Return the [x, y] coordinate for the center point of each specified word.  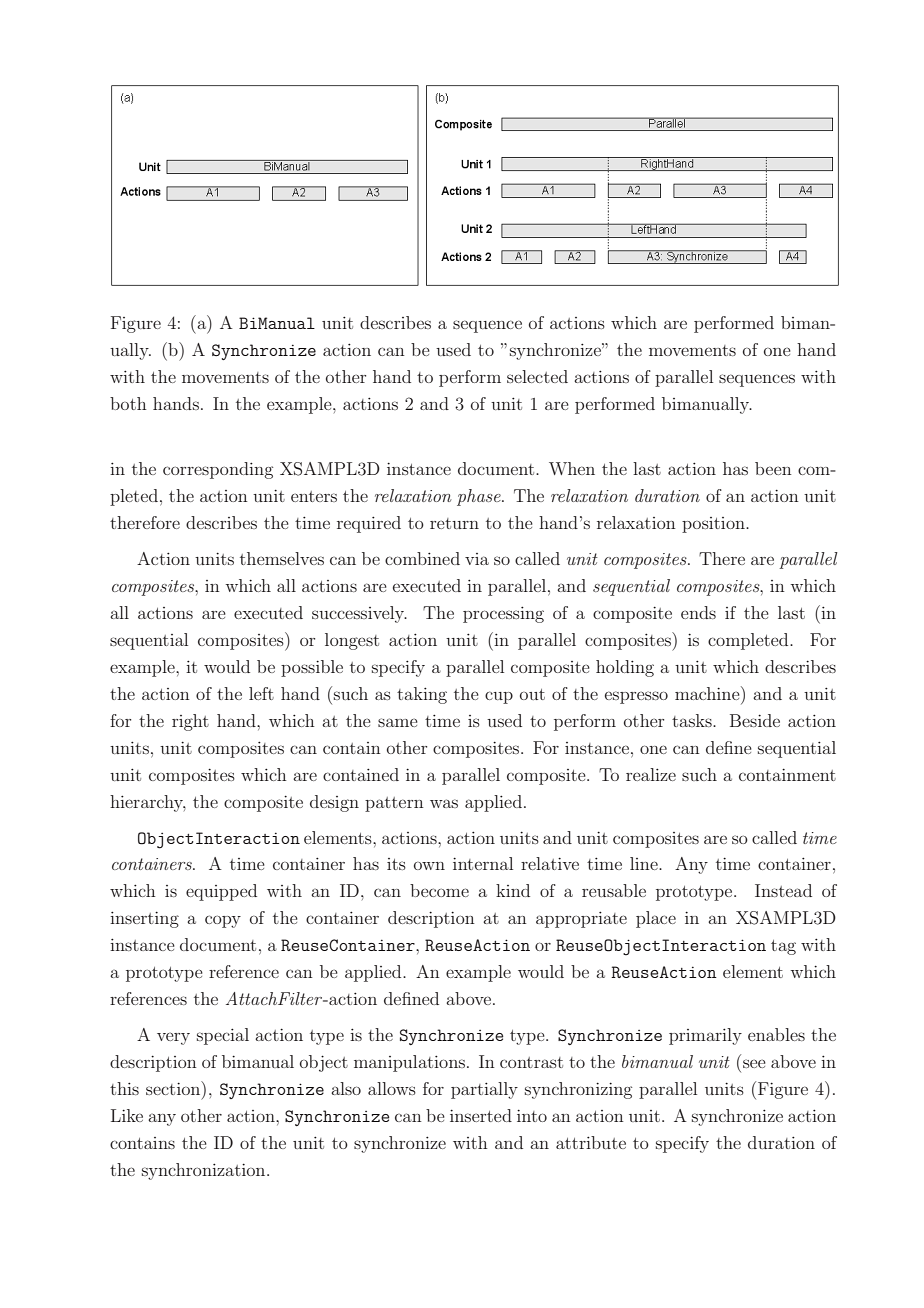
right [190, 722]
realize [651, 774]
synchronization [205, 1171]
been [773, 468]
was [444, 803]
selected [537, 376]
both [128, 403]
